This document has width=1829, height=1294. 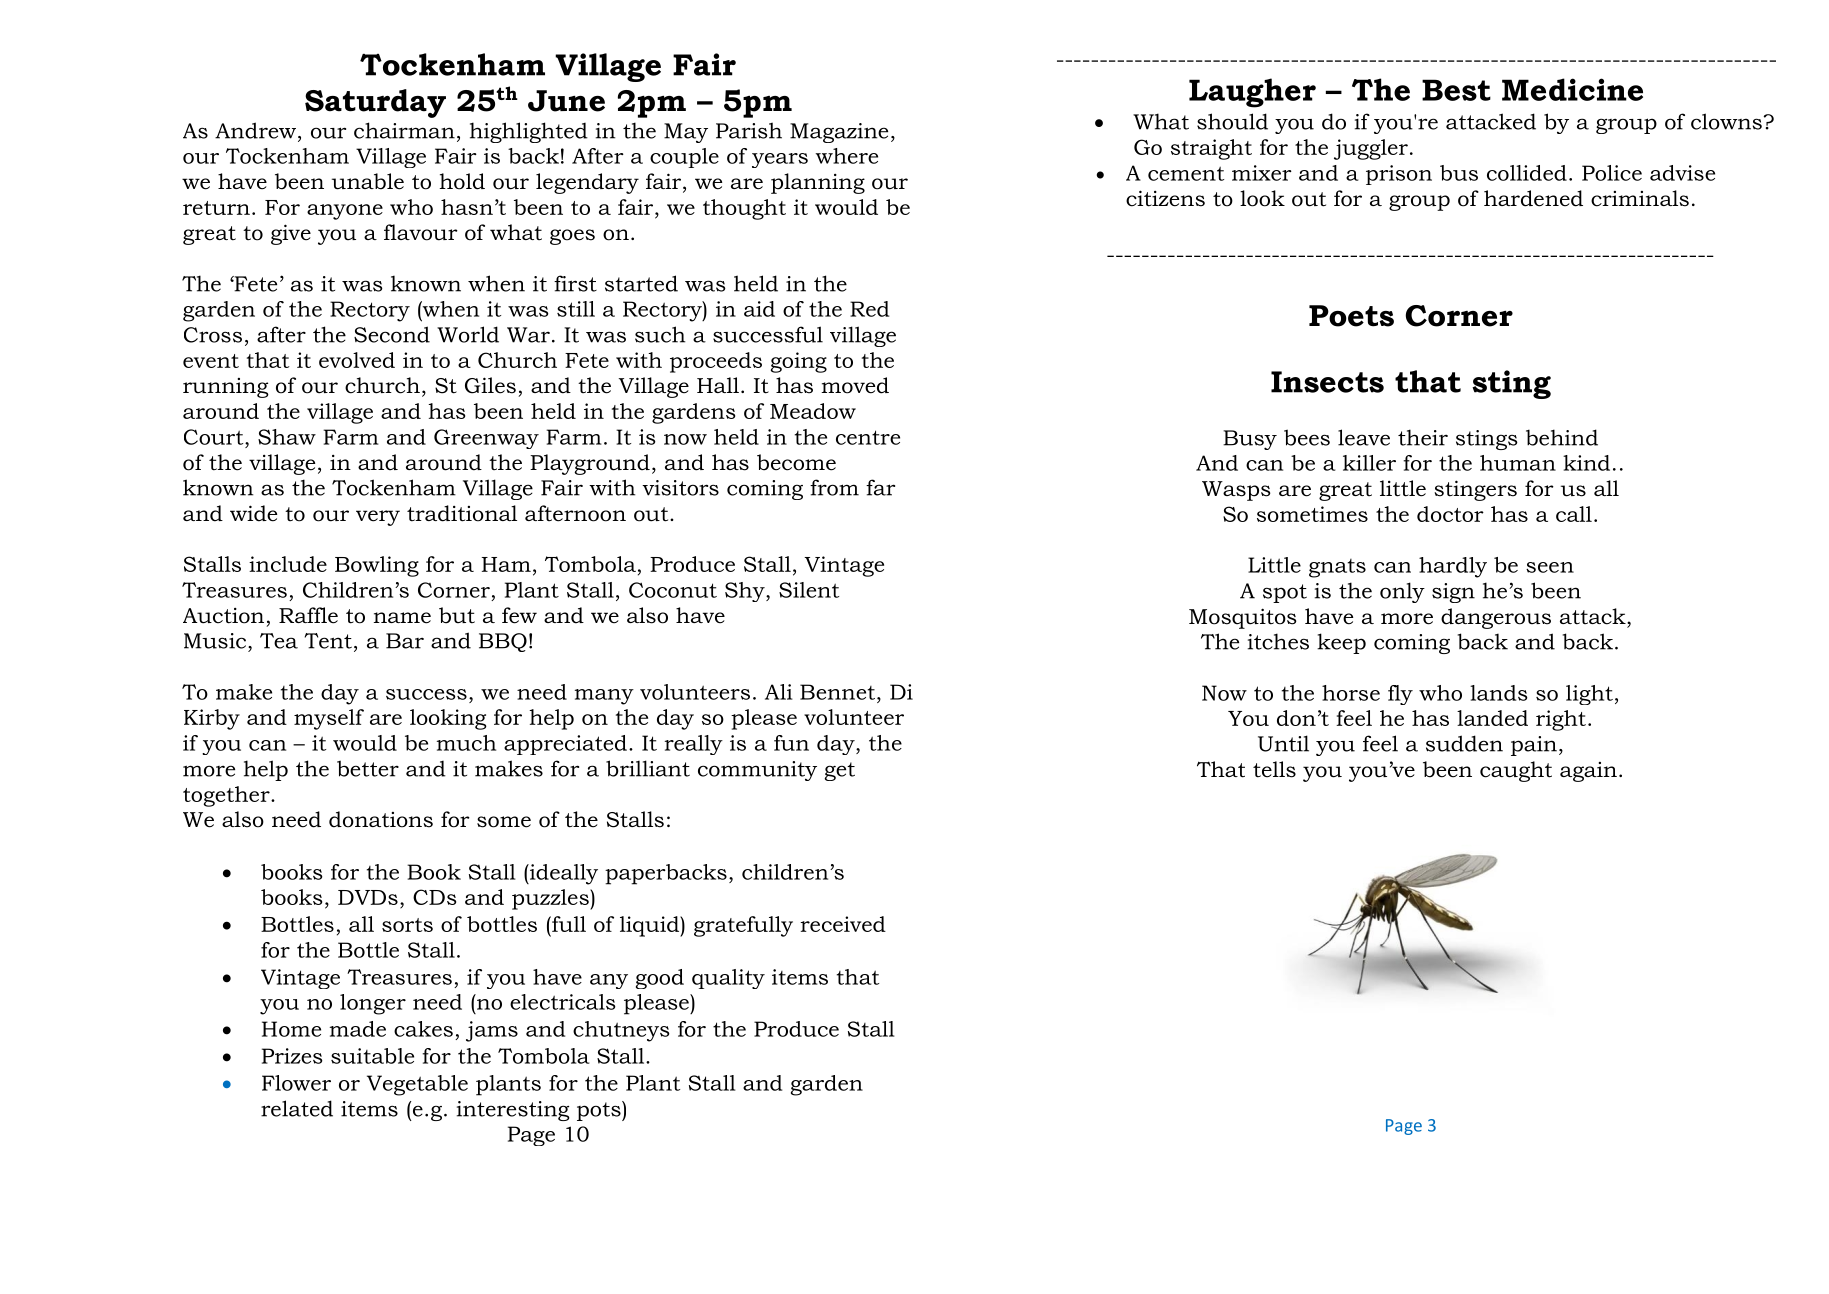 What do you see at coordinates (868, 437) in the document?
I see `centre` at bounding box center [868, 437].
